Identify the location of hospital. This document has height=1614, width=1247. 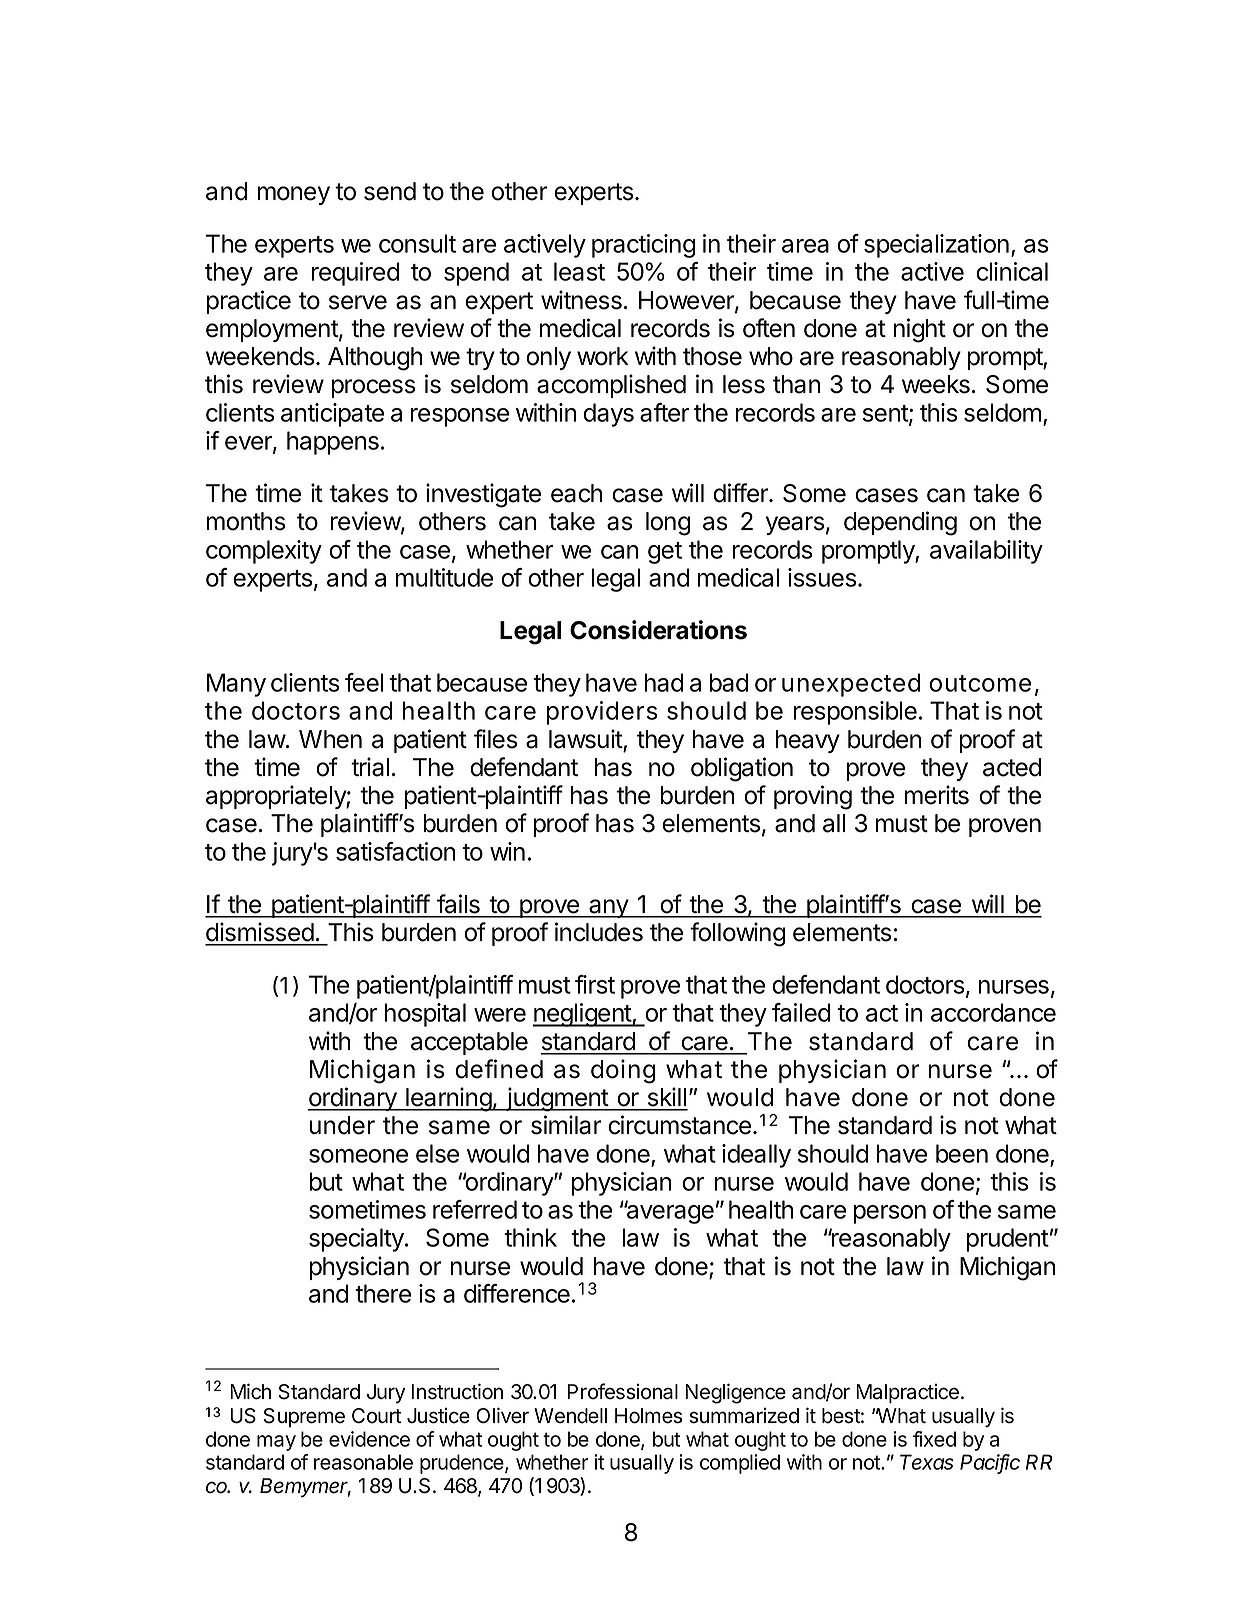
(425, 1015).
